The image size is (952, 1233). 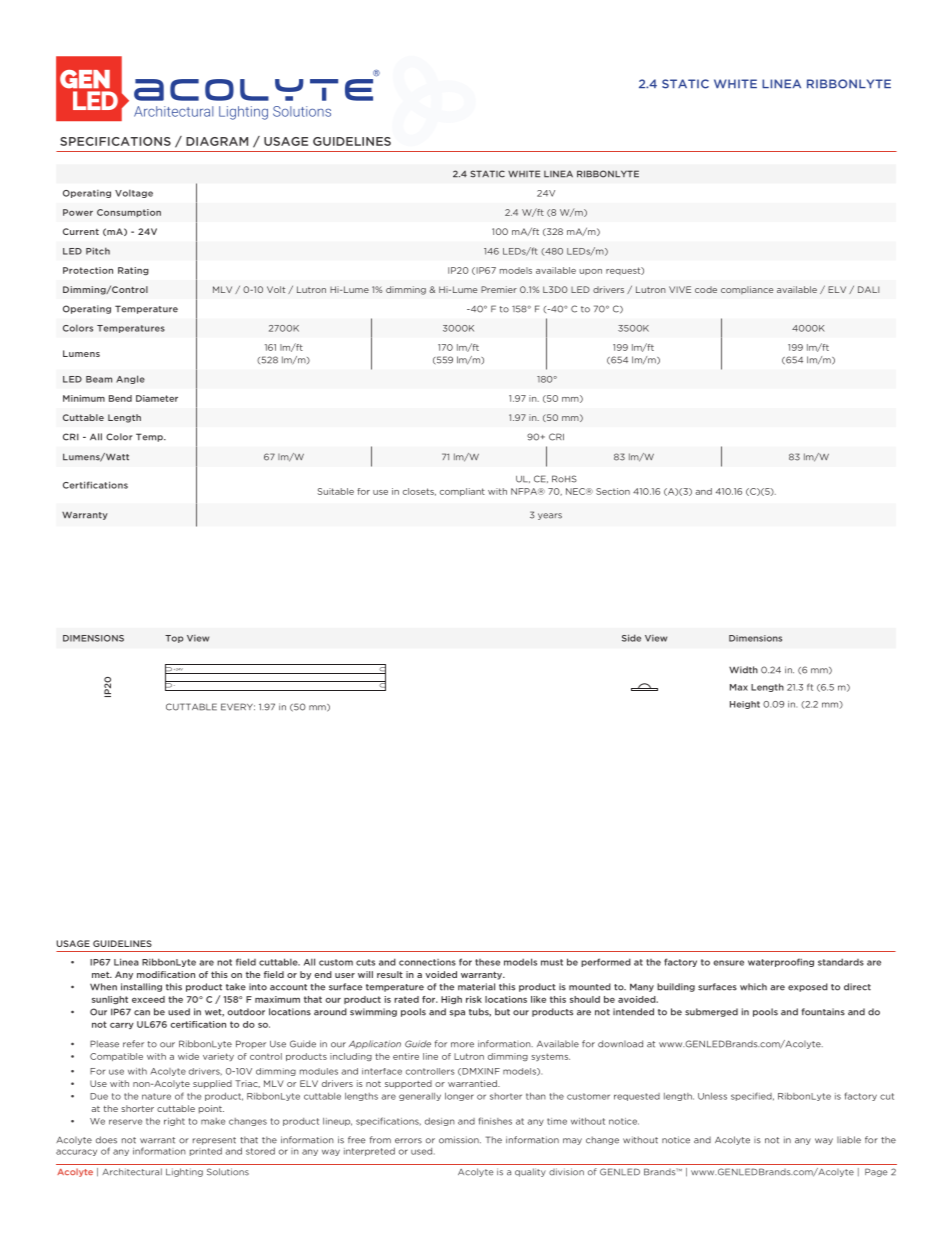 What do you see at coordinates (460, 1140) in the screenshot?
I see `omission` at bounding box center [460, 1140].
